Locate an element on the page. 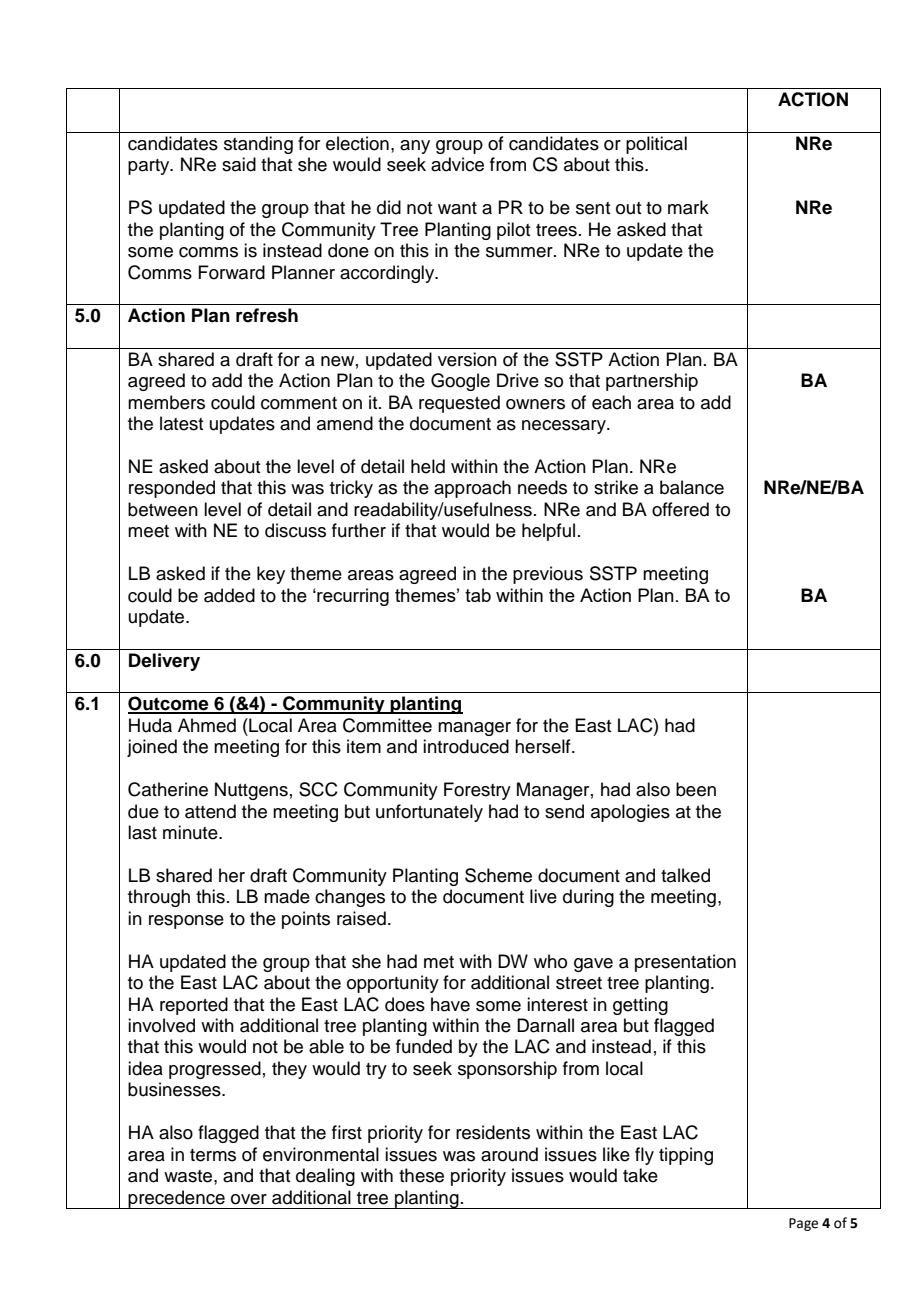  over is located at coordinates (249, 1199).
